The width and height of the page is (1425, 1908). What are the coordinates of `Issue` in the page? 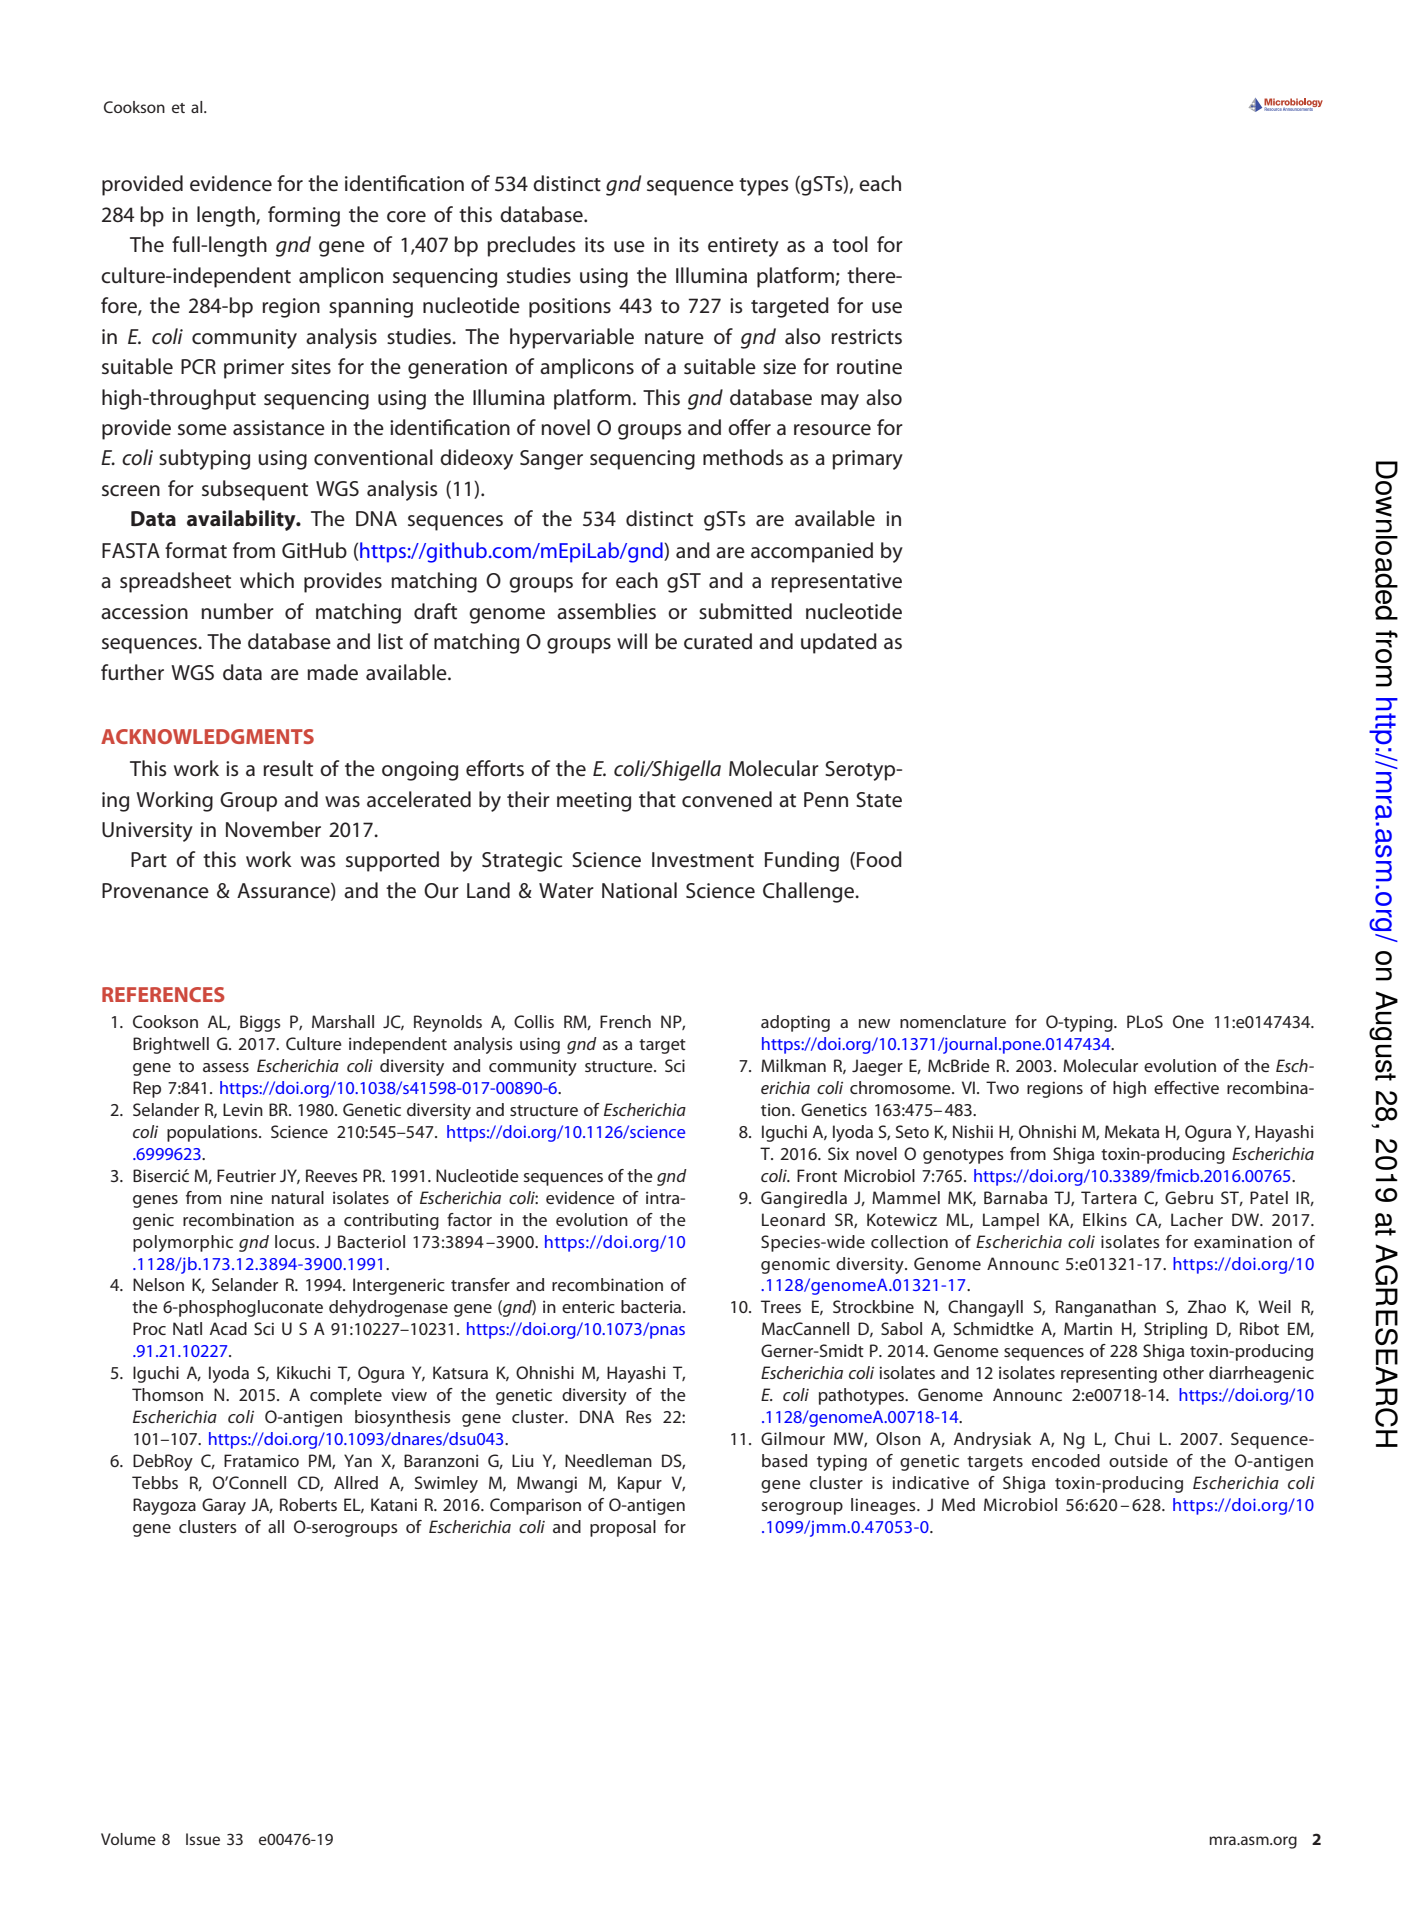 It's located at (203, 1839).
